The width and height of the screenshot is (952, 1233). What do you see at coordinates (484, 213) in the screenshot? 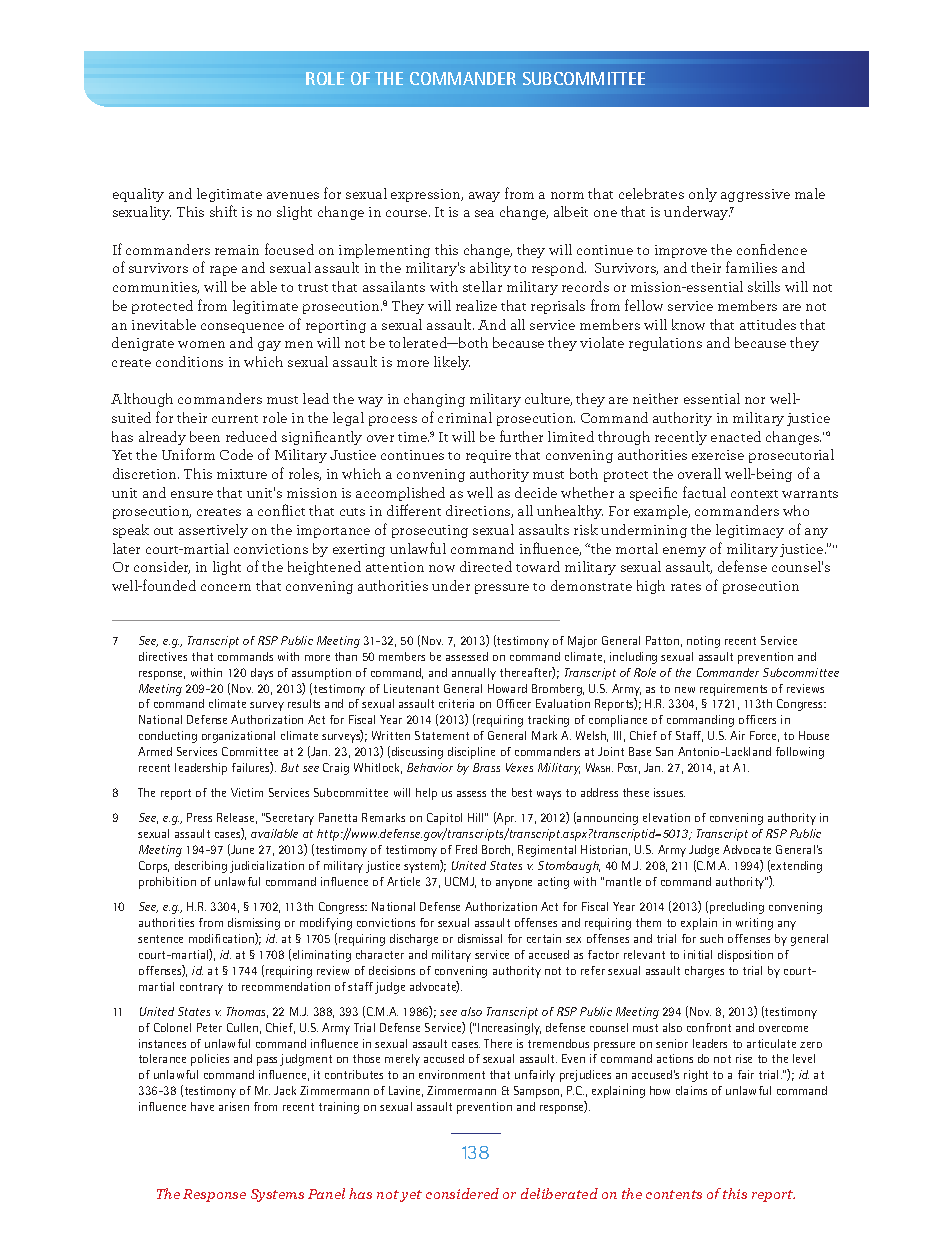
I see `sea` at bounding box center [484, 213].
